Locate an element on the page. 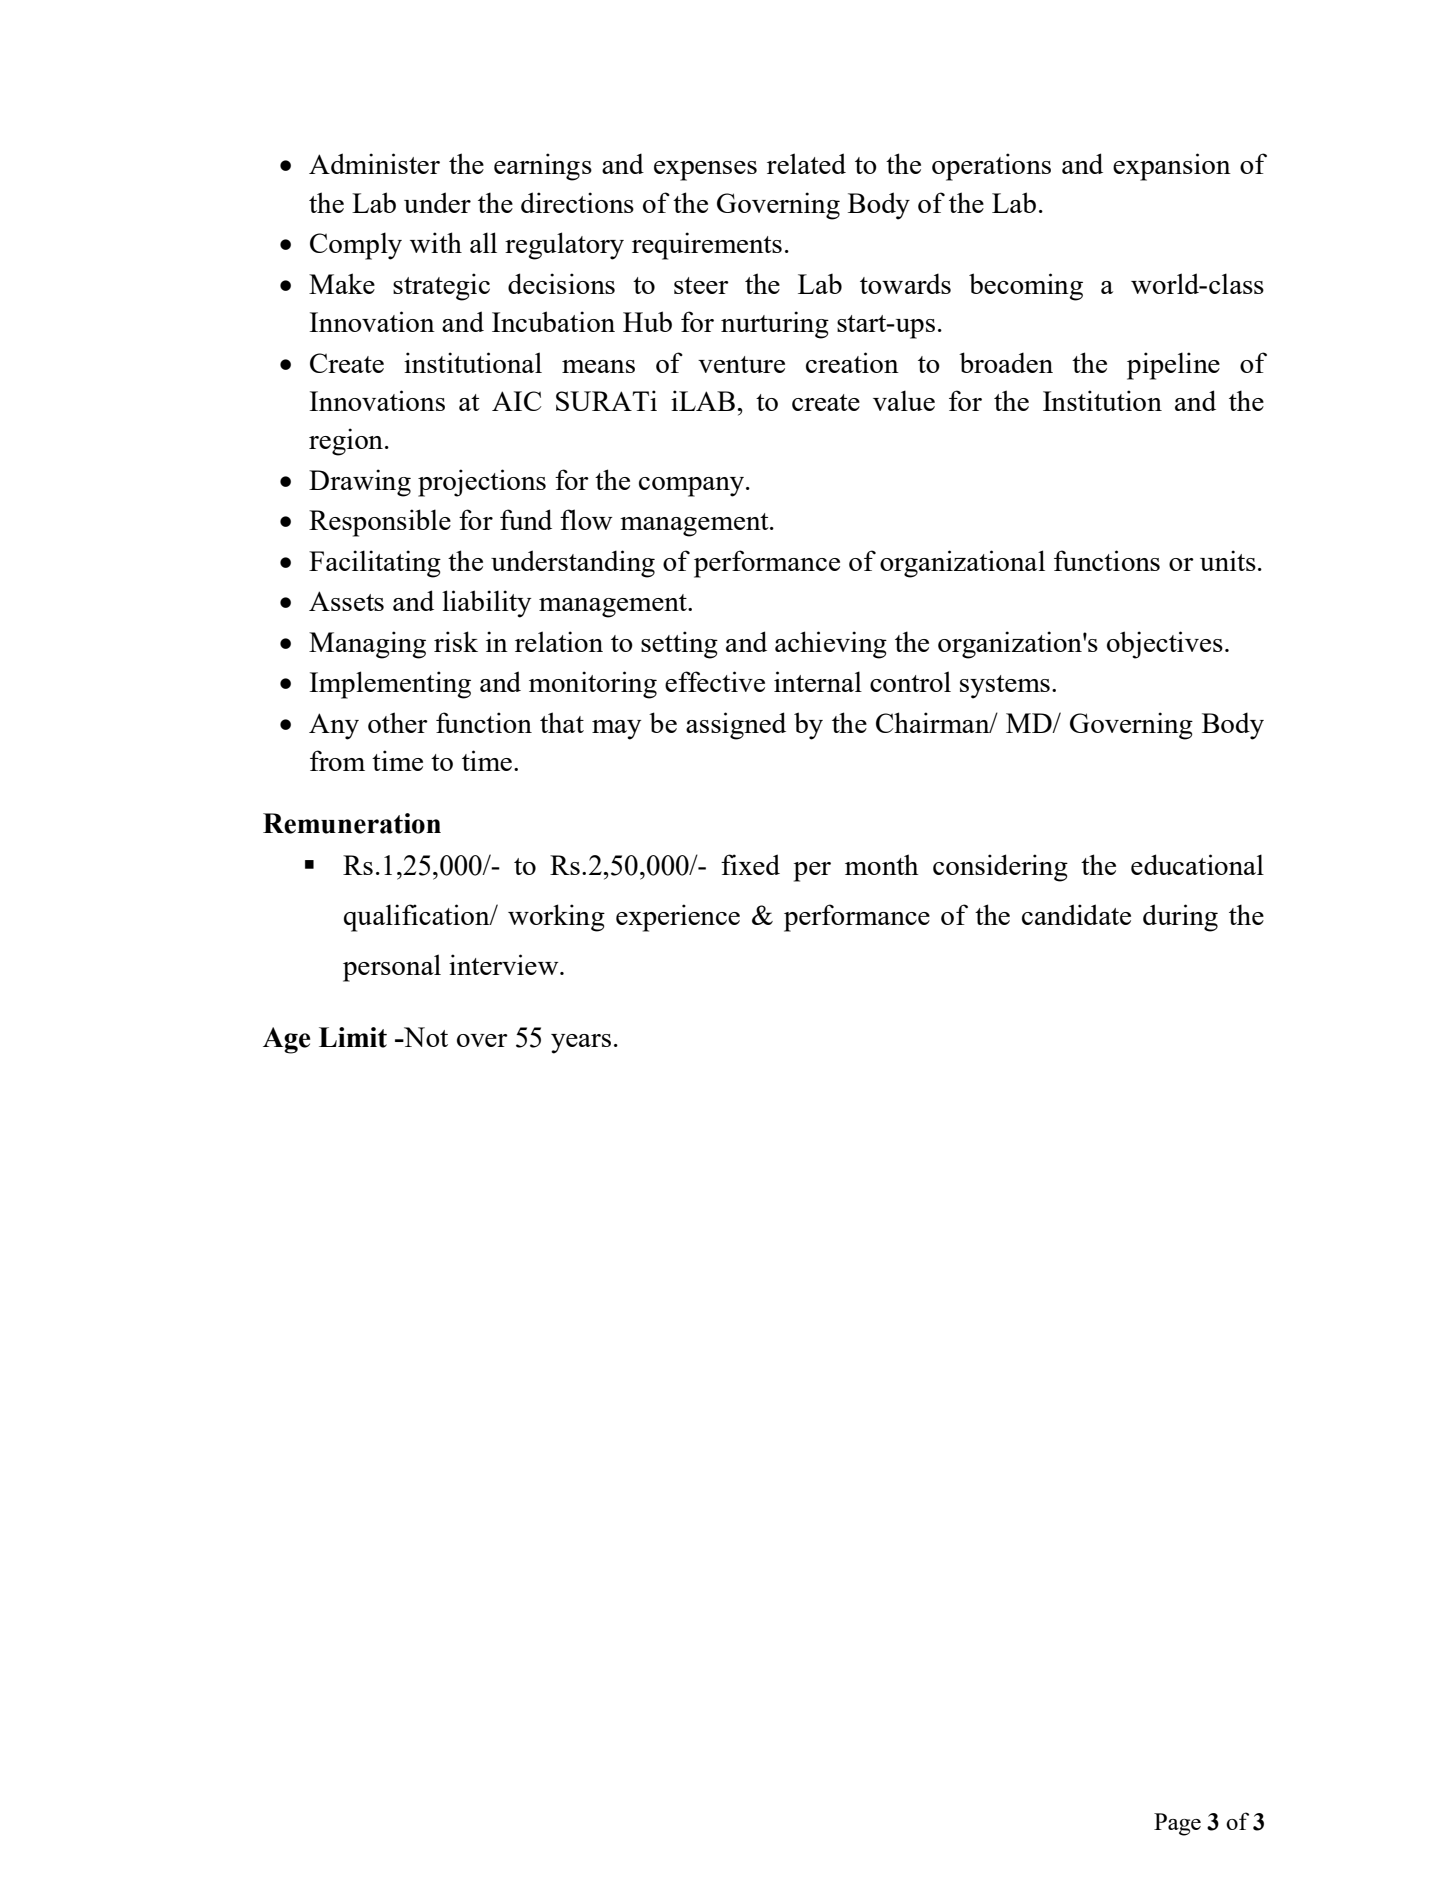 Image resolution: width=1455 pixels, height=1883 pixels. Not is located at coordinates (425, 1037).
